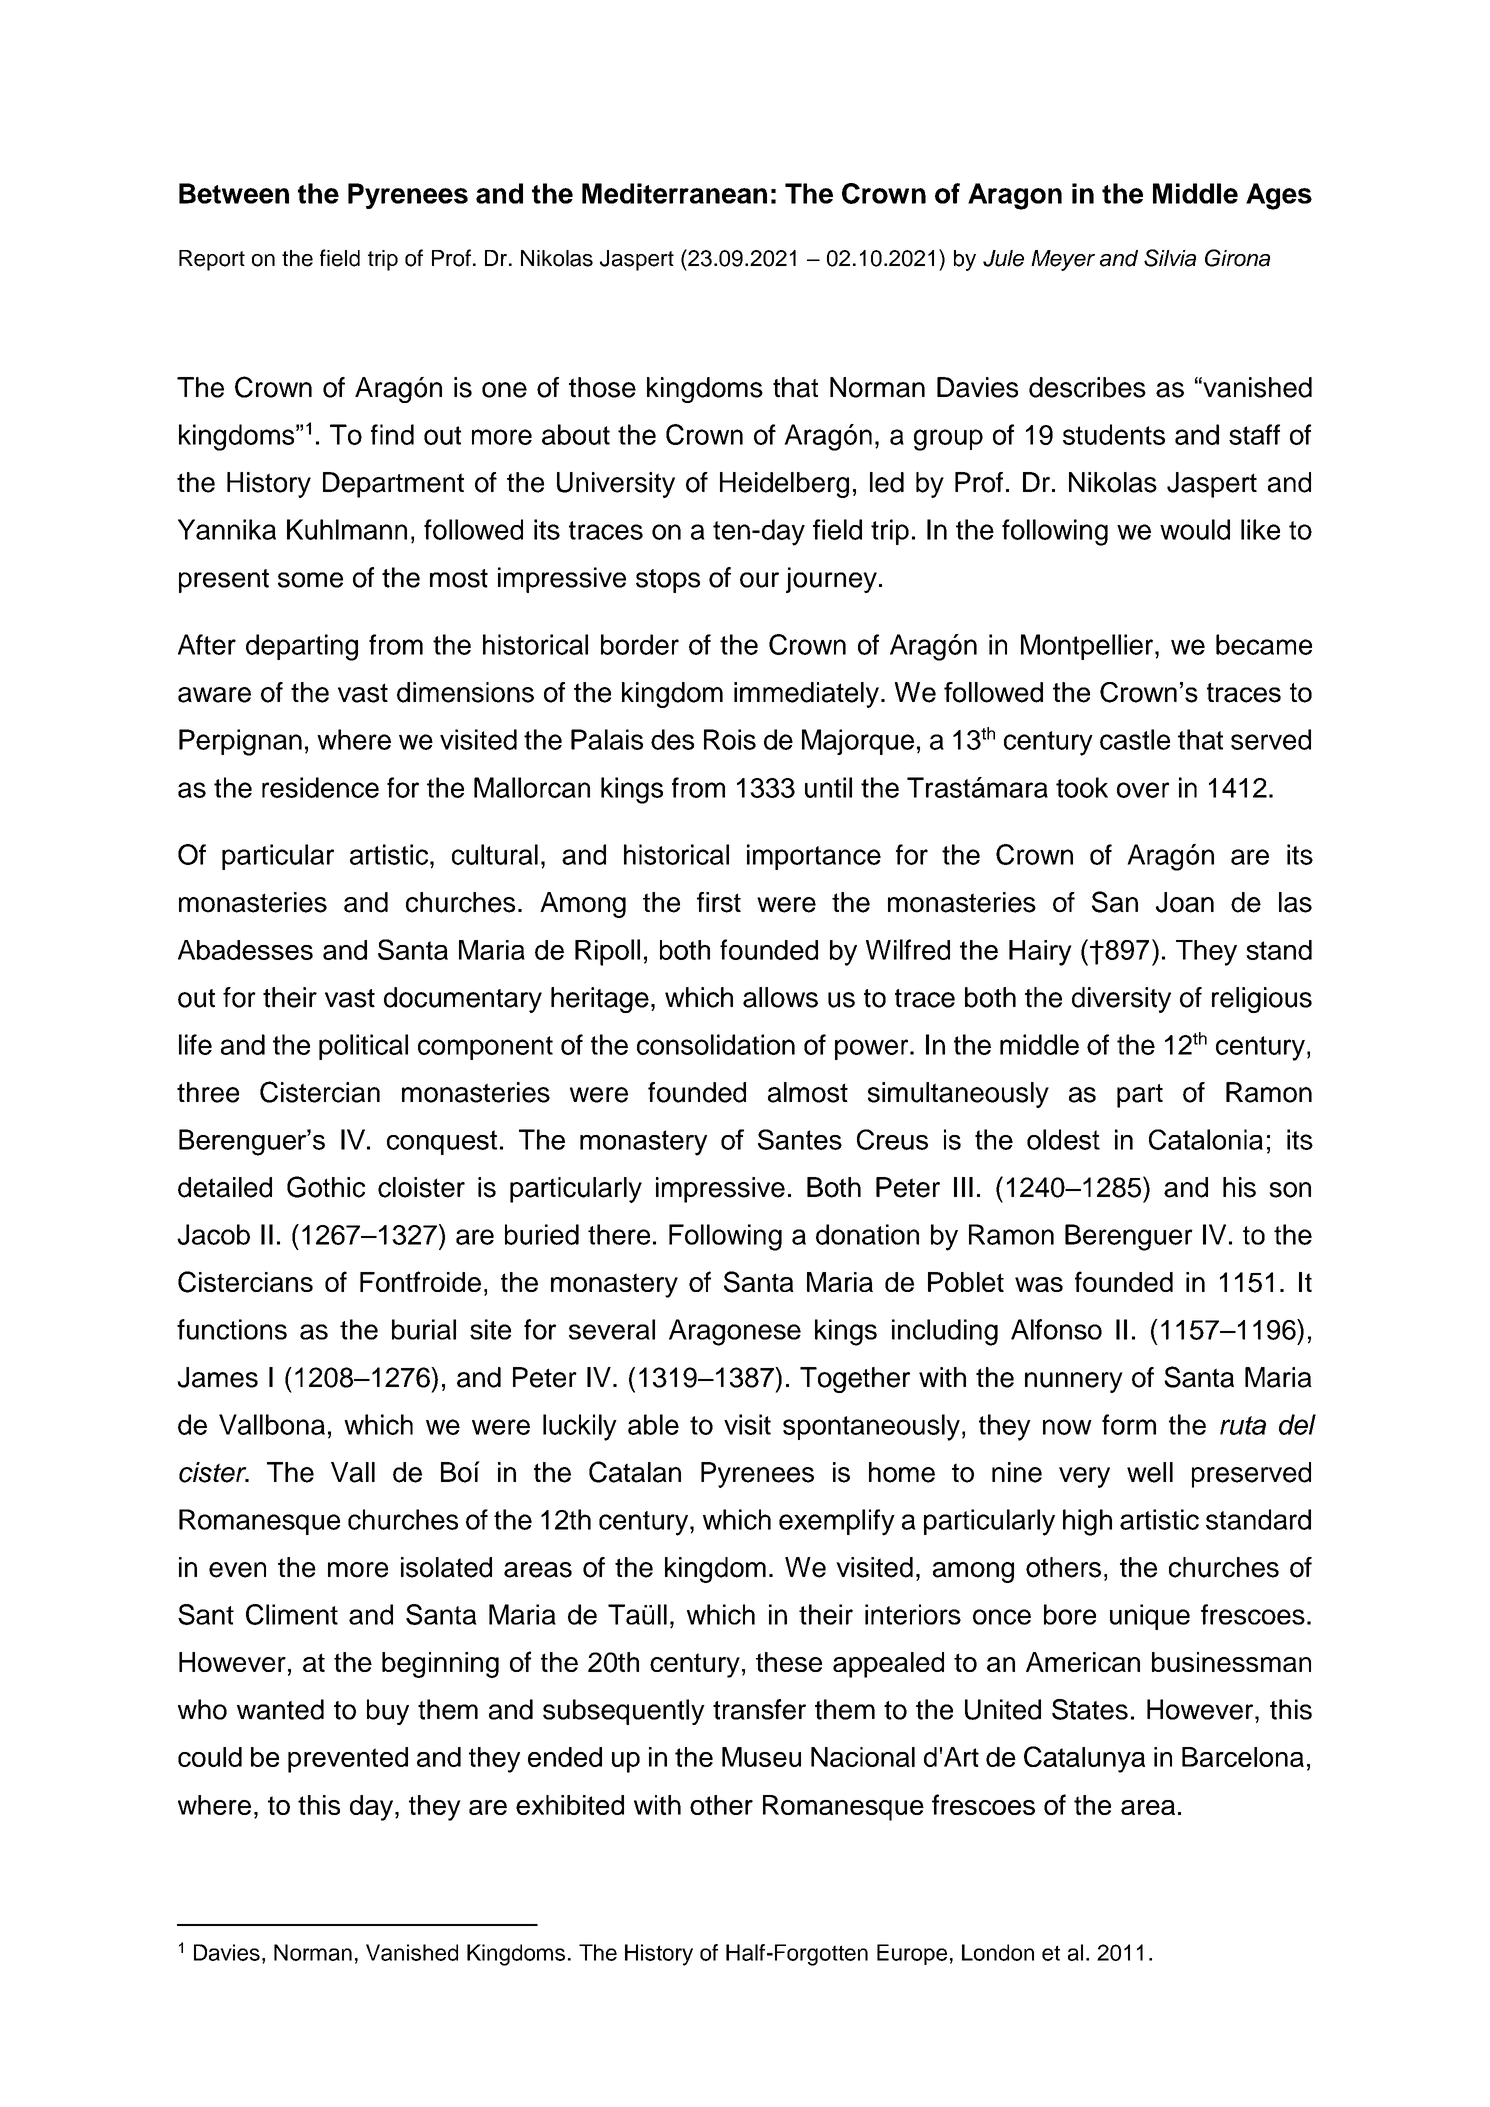  What do you see at coordinates (1088, 647) in the document?
I see `Montpellier` at bounding box center [1088, 647].
